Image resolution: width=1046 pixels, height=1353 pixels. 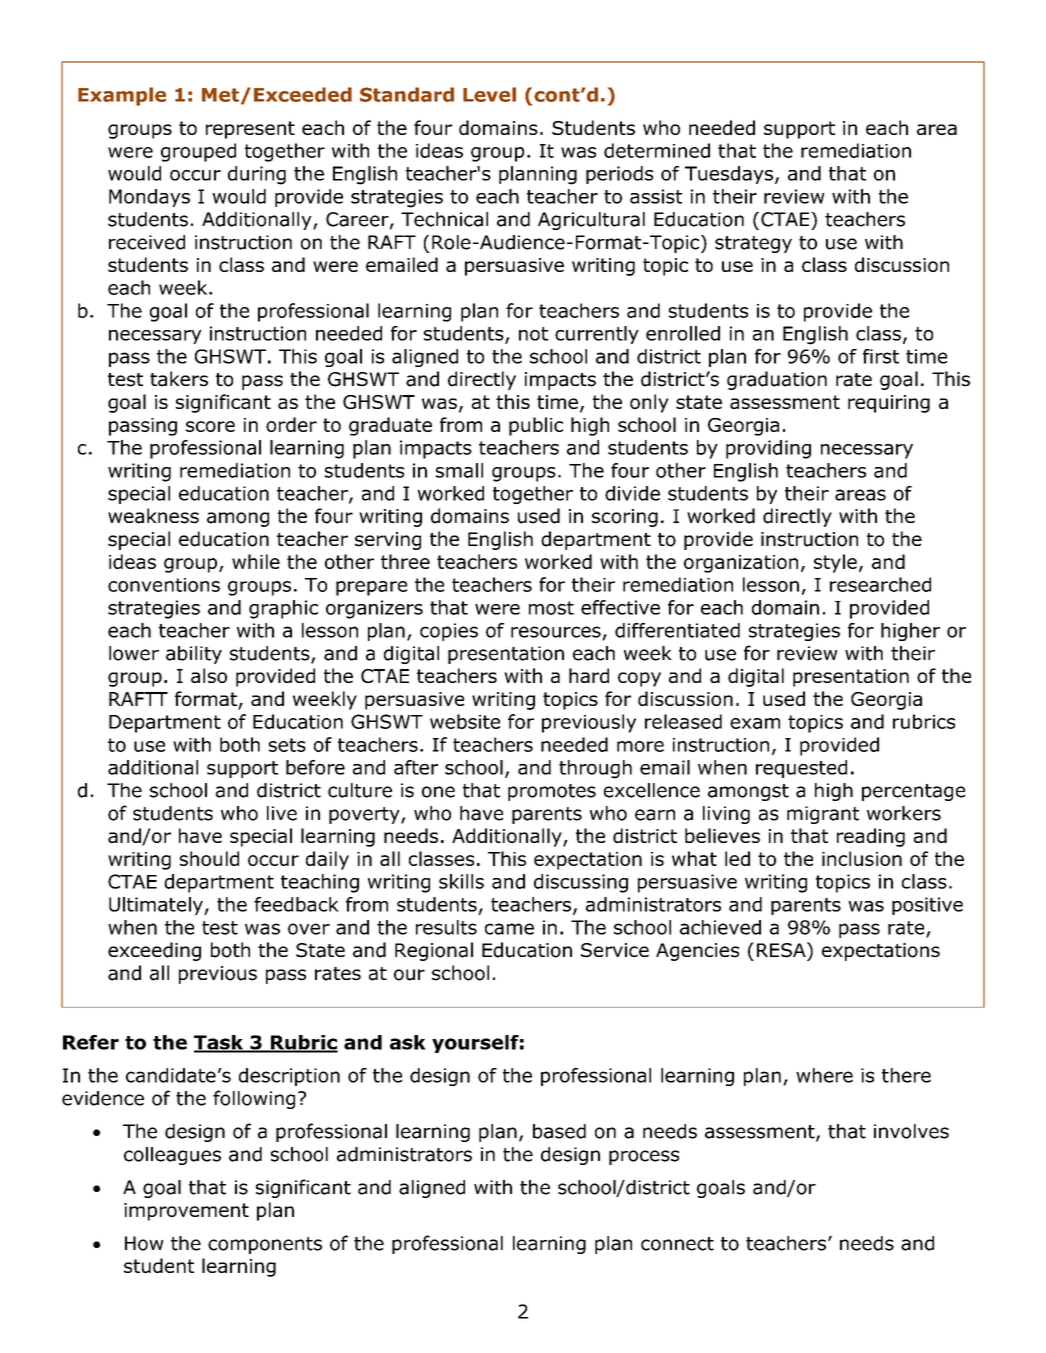 I want to click on improvement, so click(x=186, y=1212).
